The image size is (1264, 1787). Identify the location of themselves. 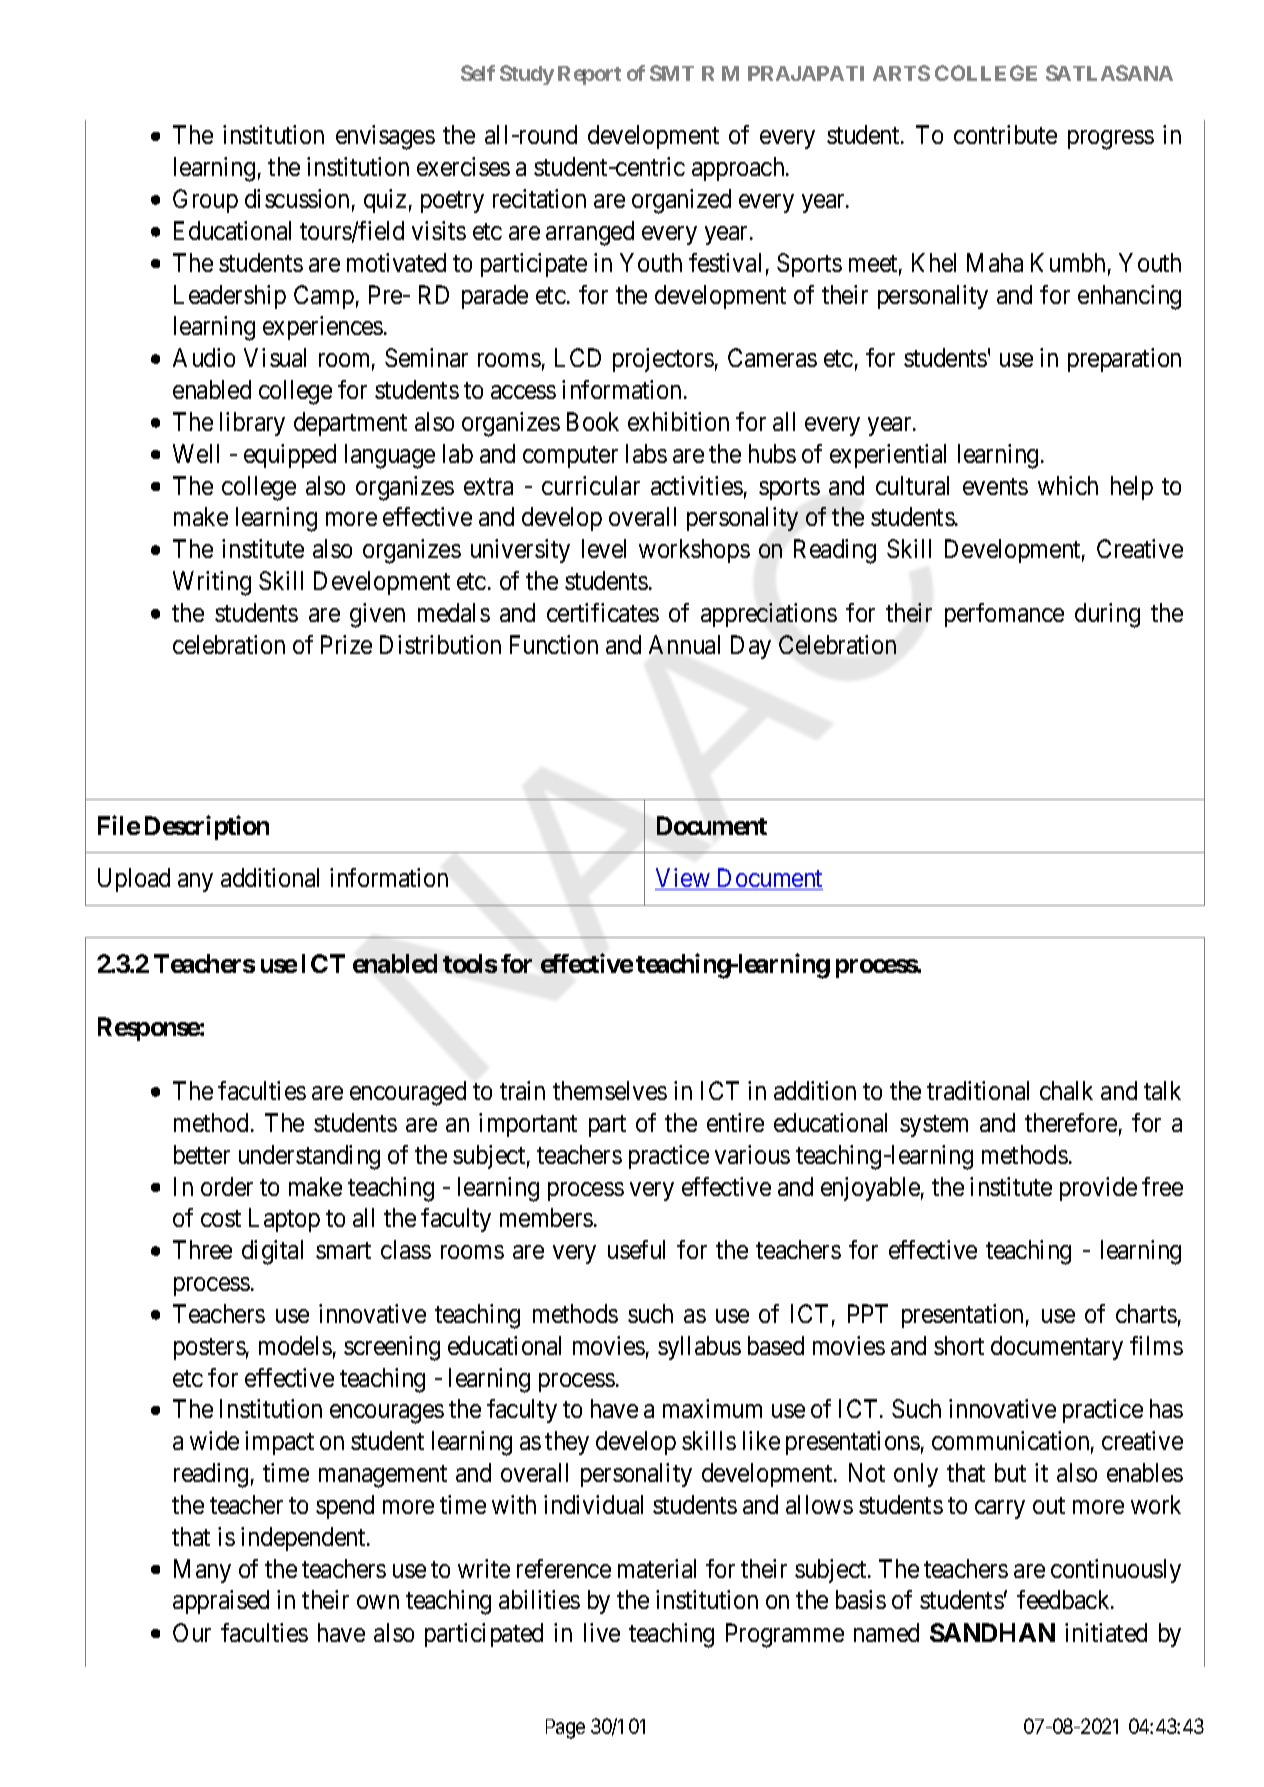
(610, 1090).
